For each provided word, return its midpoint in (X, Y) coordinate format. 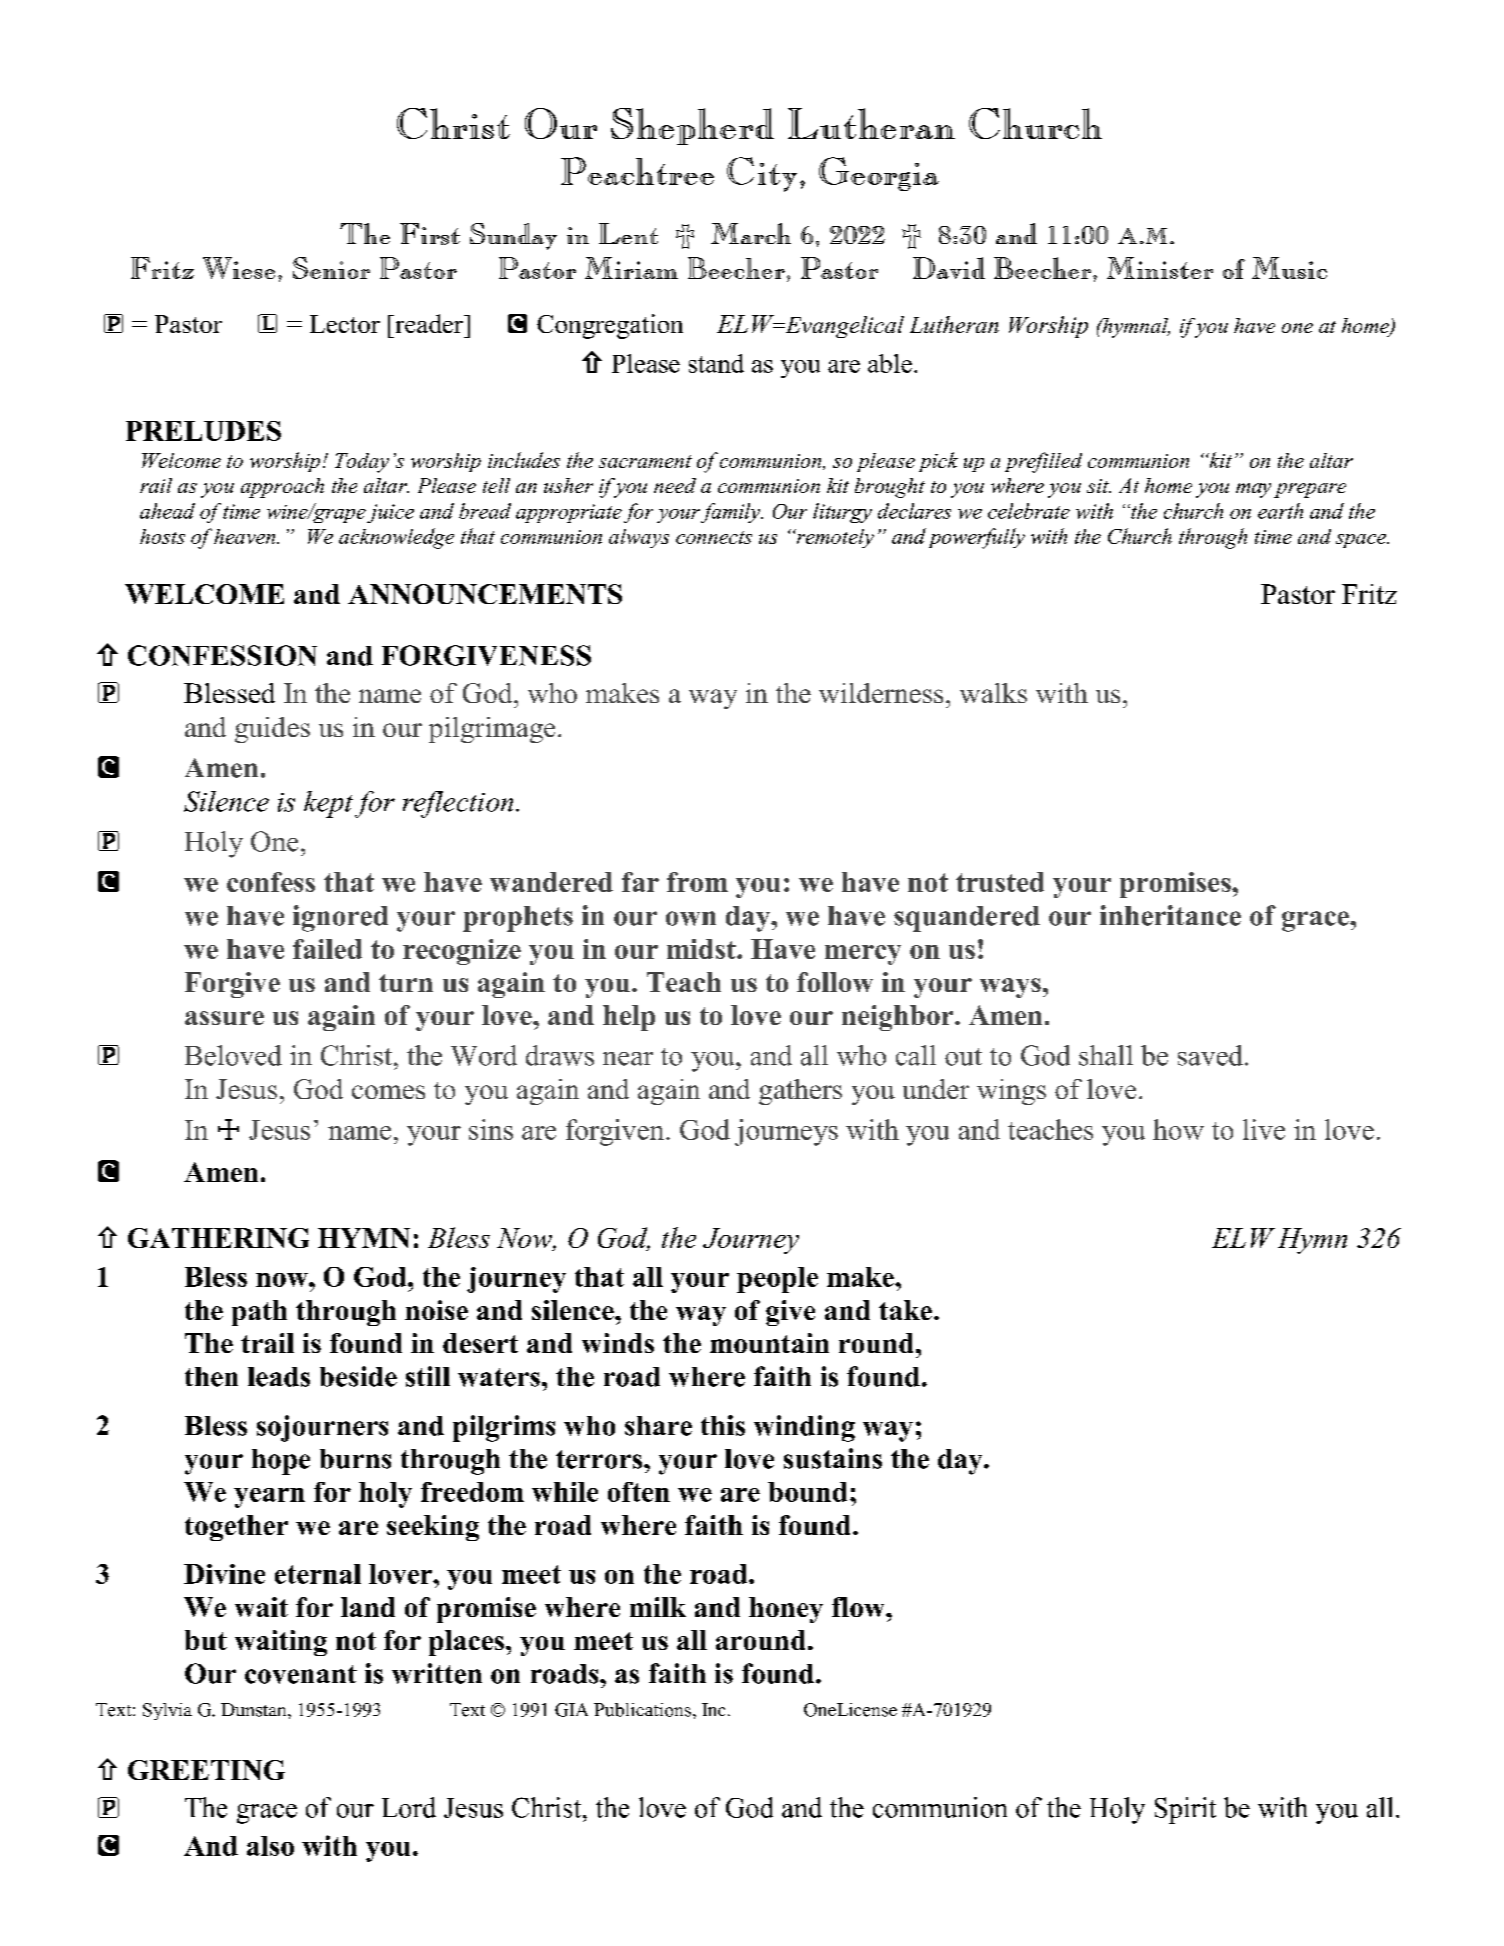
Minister (1160, 268)
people (777, 1280)
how (1178, 1129)
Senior (331, 268)
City (762, 174)
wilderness (881, 693)
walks (993, 693)
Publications (642, 1710)
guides (272, 730)
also (270, 1846)
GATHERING (218, 1238)
